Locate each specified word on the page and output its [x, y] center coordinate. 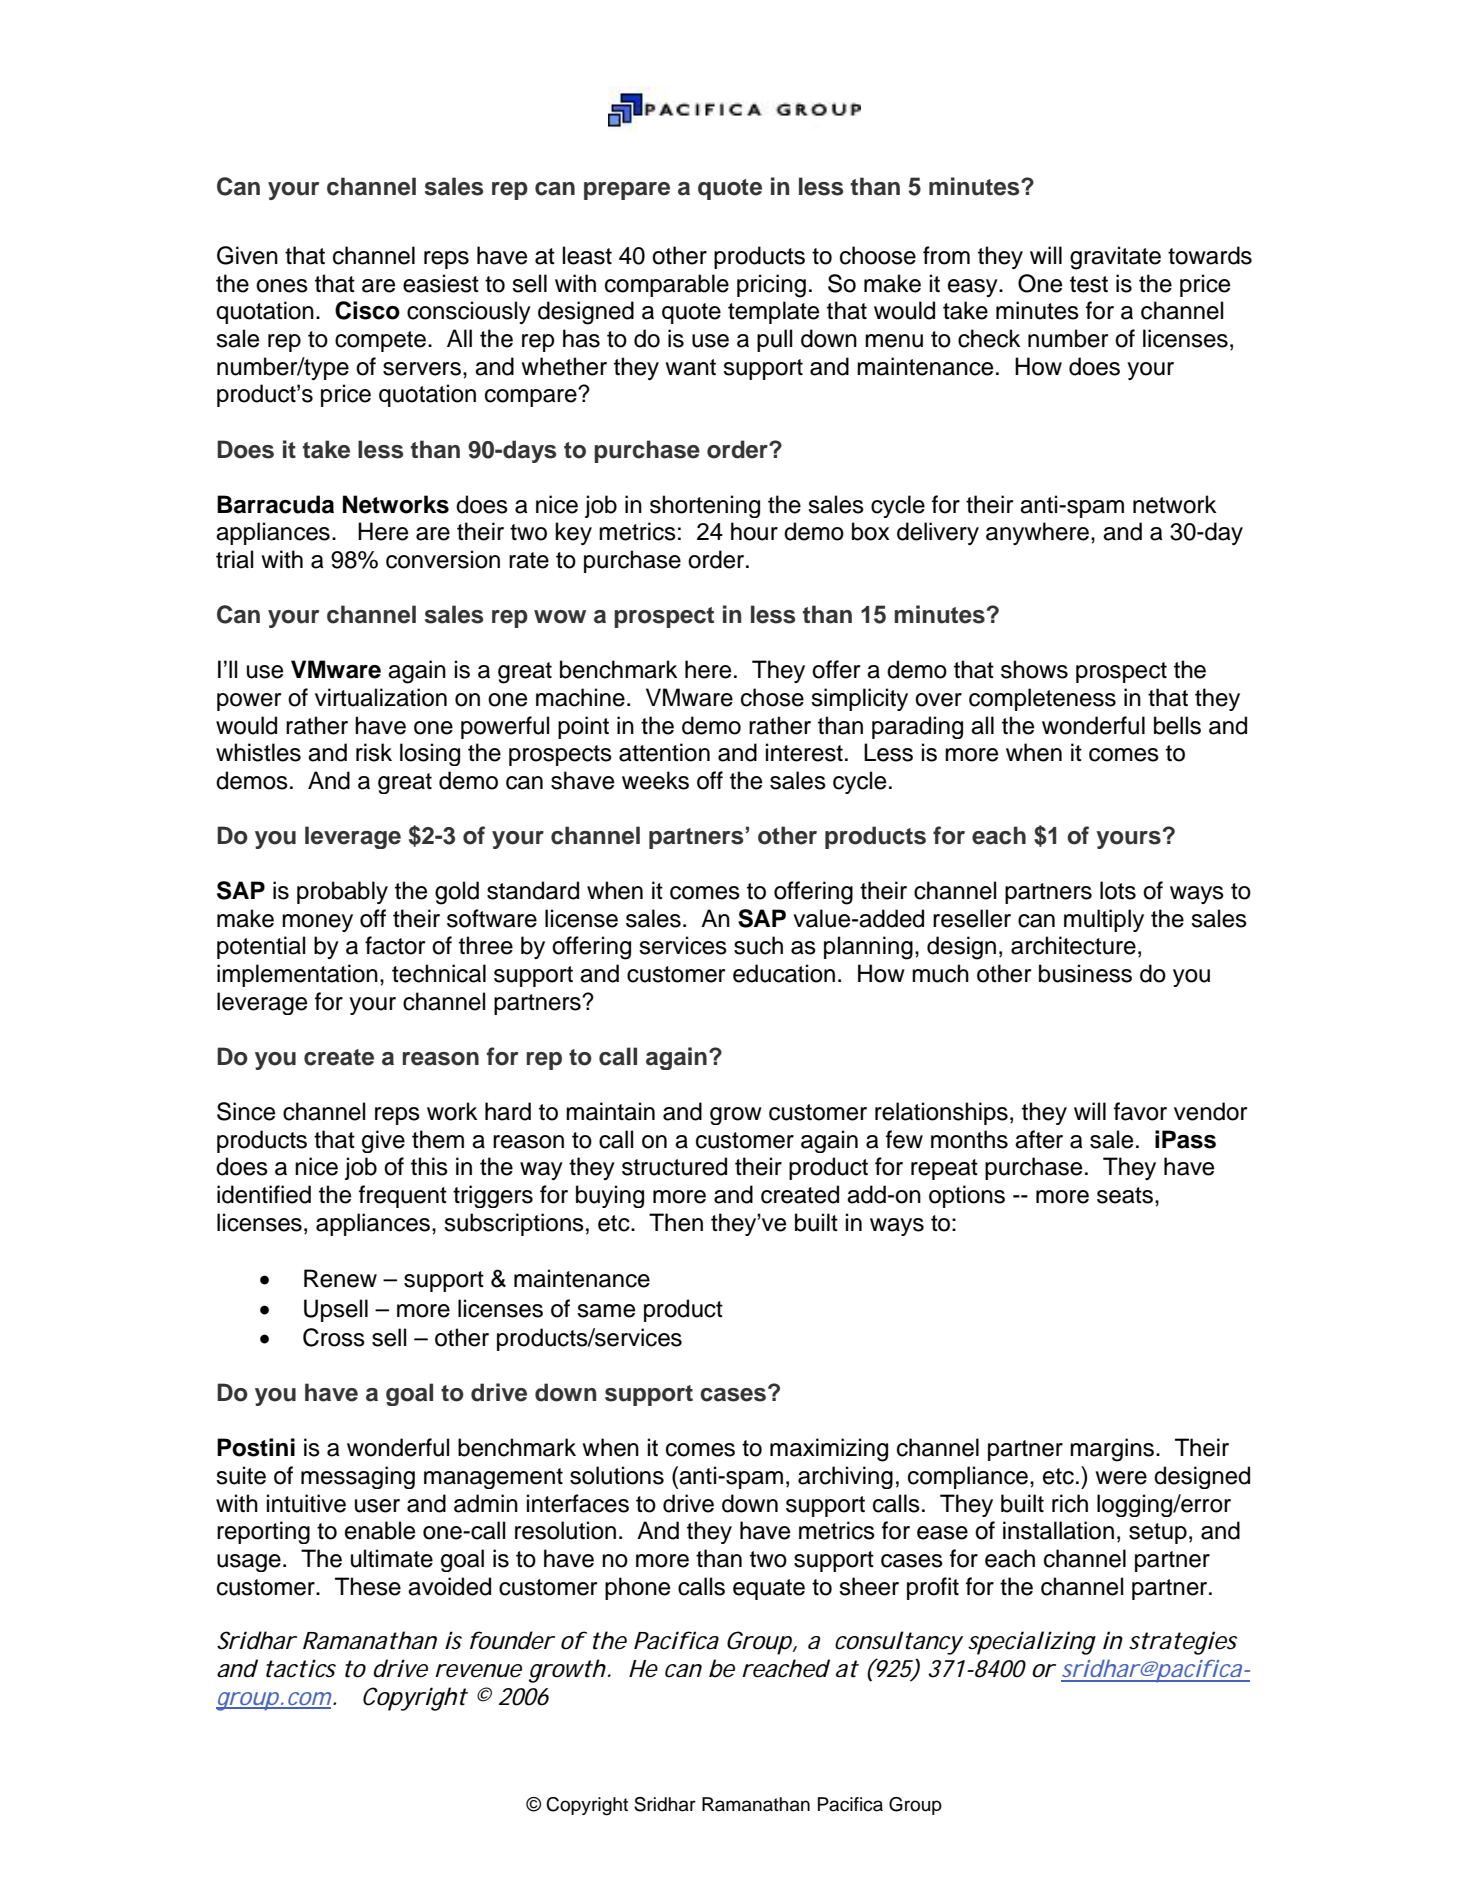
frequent [403, 1196]
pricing [771, 286]
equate [769, 1589]
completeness [1042, 699]
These [368, 1586]
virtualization [381, 697]
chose [772, 697]
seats [1126, 1195]
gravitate [1115, 258]
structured [674, 1166]
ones [282, 286]
